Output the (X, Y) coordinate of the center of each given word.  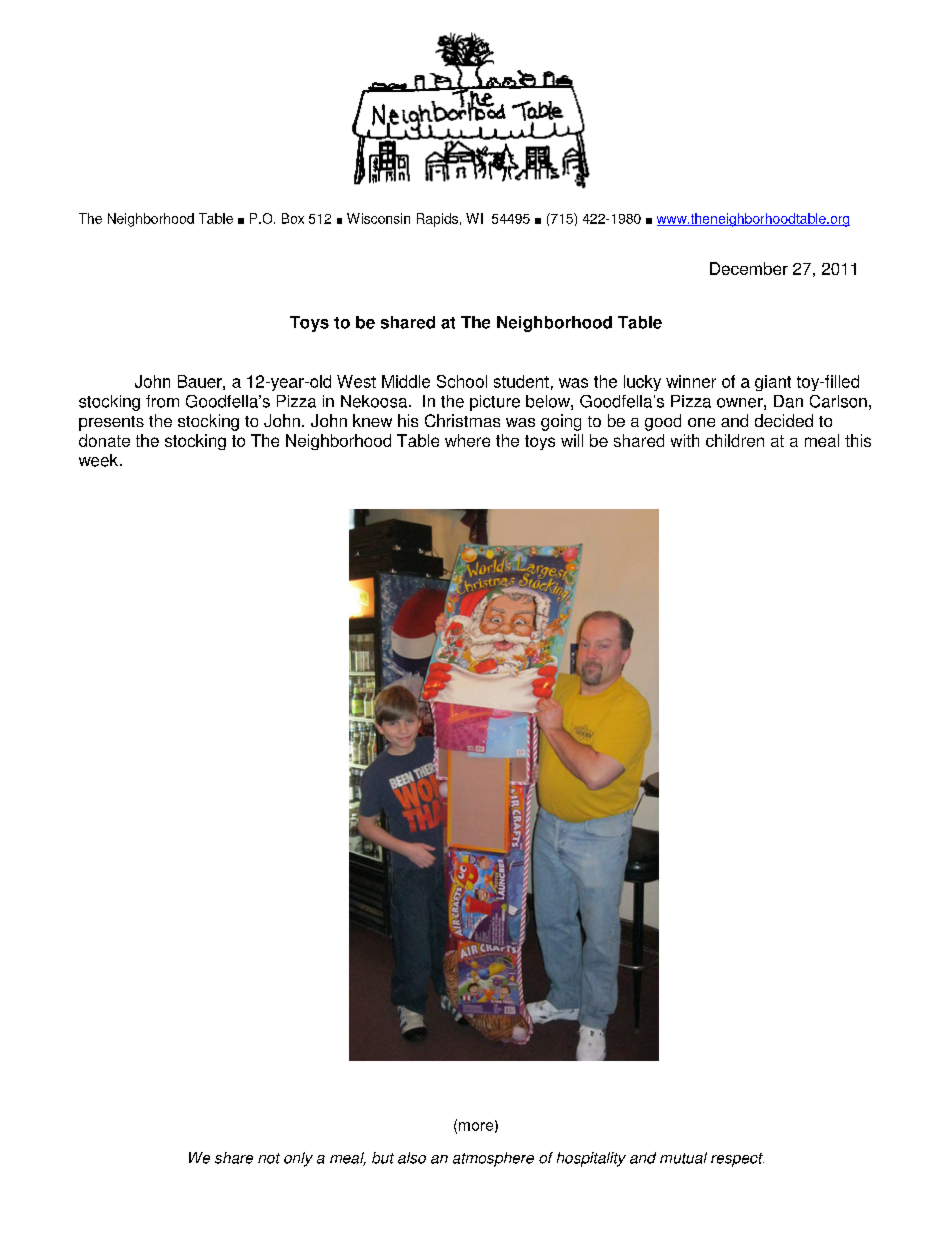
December (749, 268)
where (467, 440)
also (412, 1158)
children (735, 440)
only (298, 1159)
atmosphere (493, 1159)
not (269, 1158)
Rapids (437, 220)
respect (737, 1160)
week (100, 460)
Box (293, 218)
